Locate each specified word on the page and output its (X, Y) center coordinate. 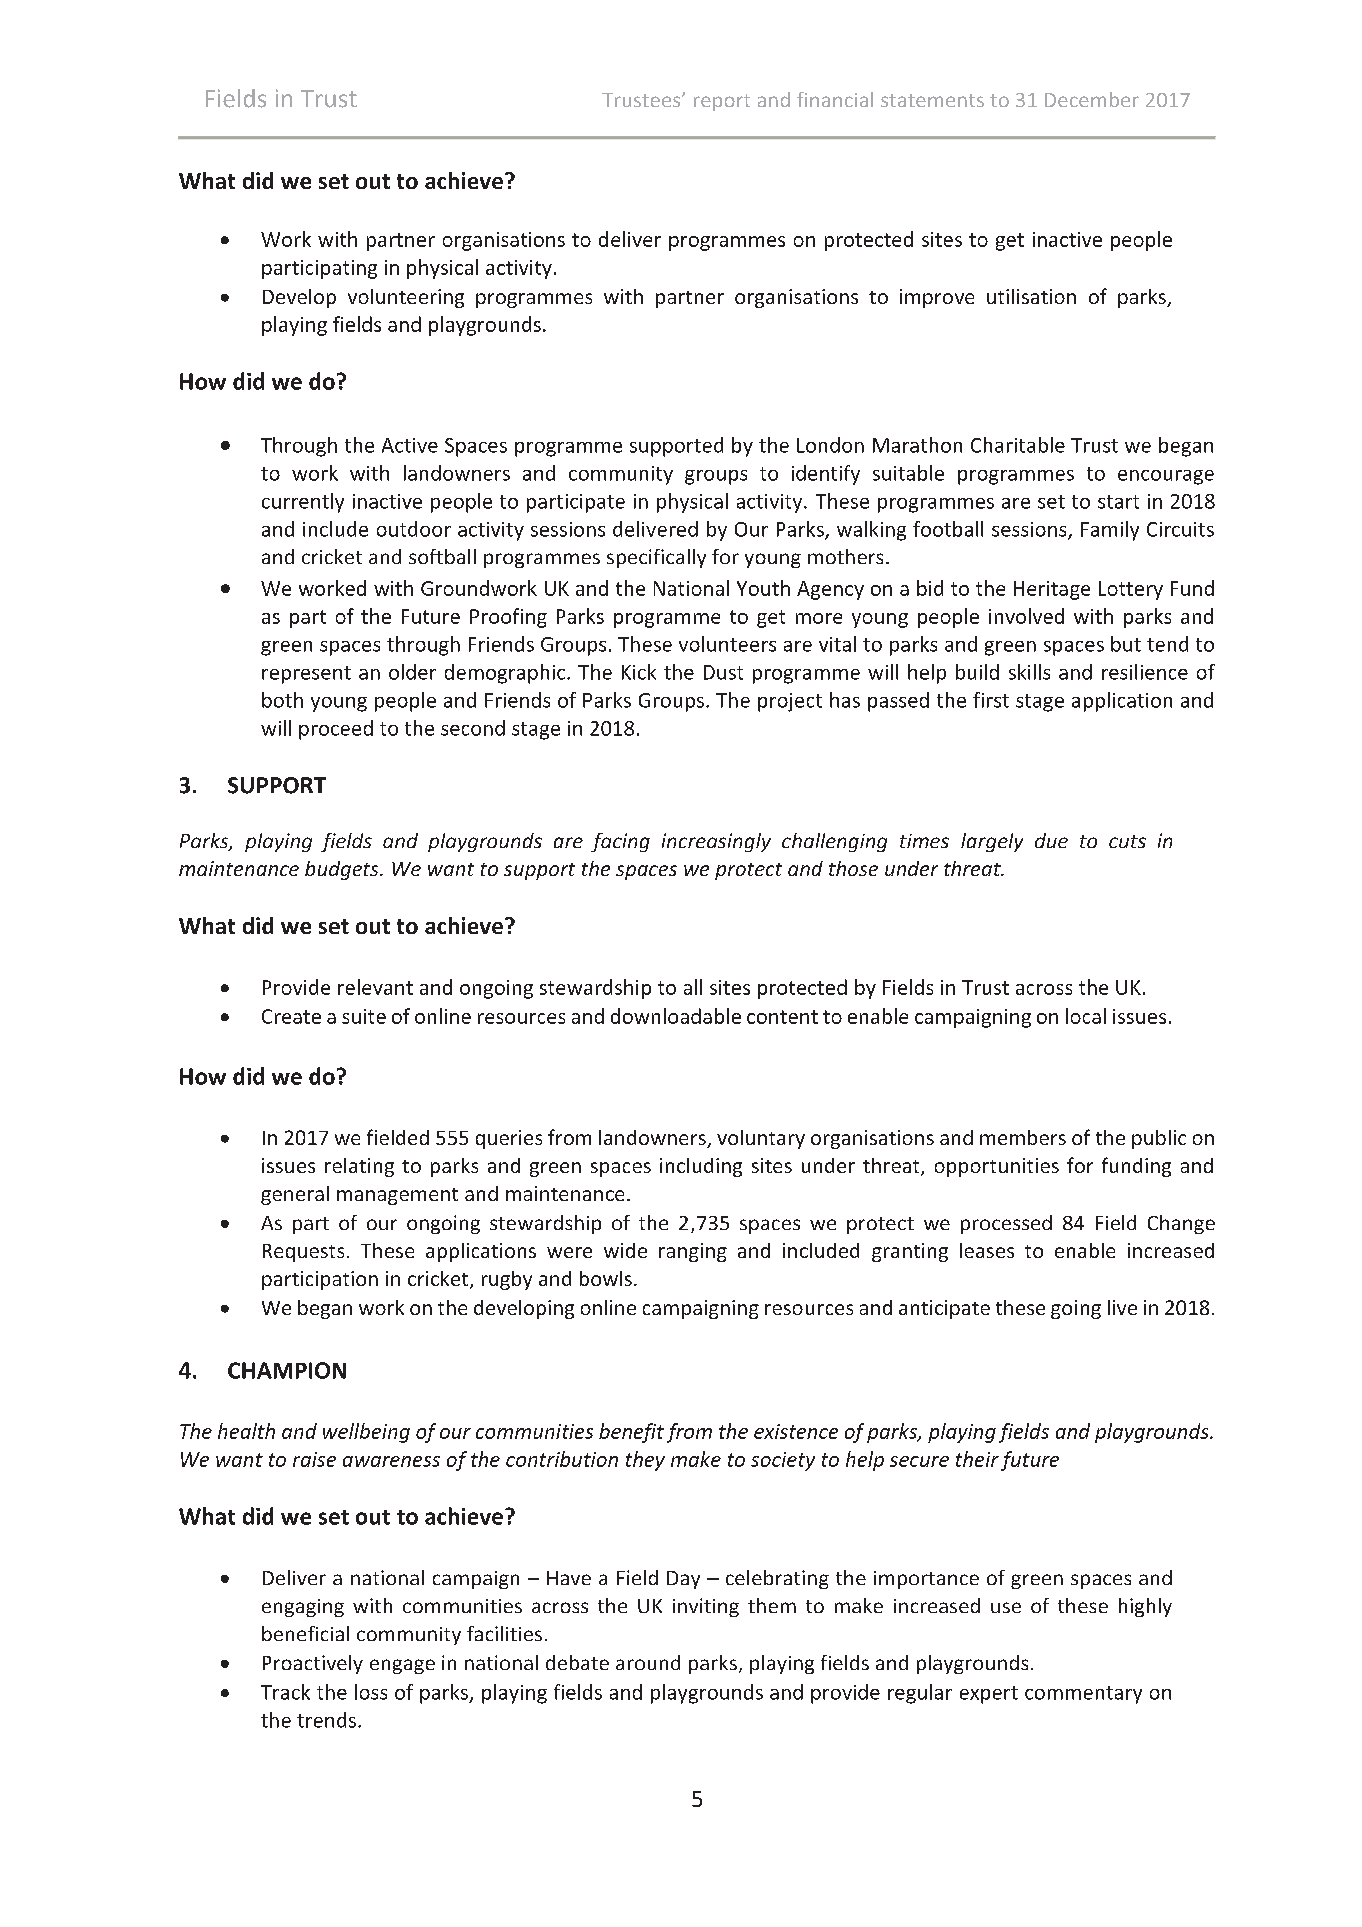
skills (1029, 672)
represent (306, 675)
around (648, 1662)
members (1023, 1137)
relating (359, 1167)
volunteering (406, 298)
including (701, 1167)
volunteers (727, 644)
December (1092, 99)
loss (371, 1692)
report (722, 102)
